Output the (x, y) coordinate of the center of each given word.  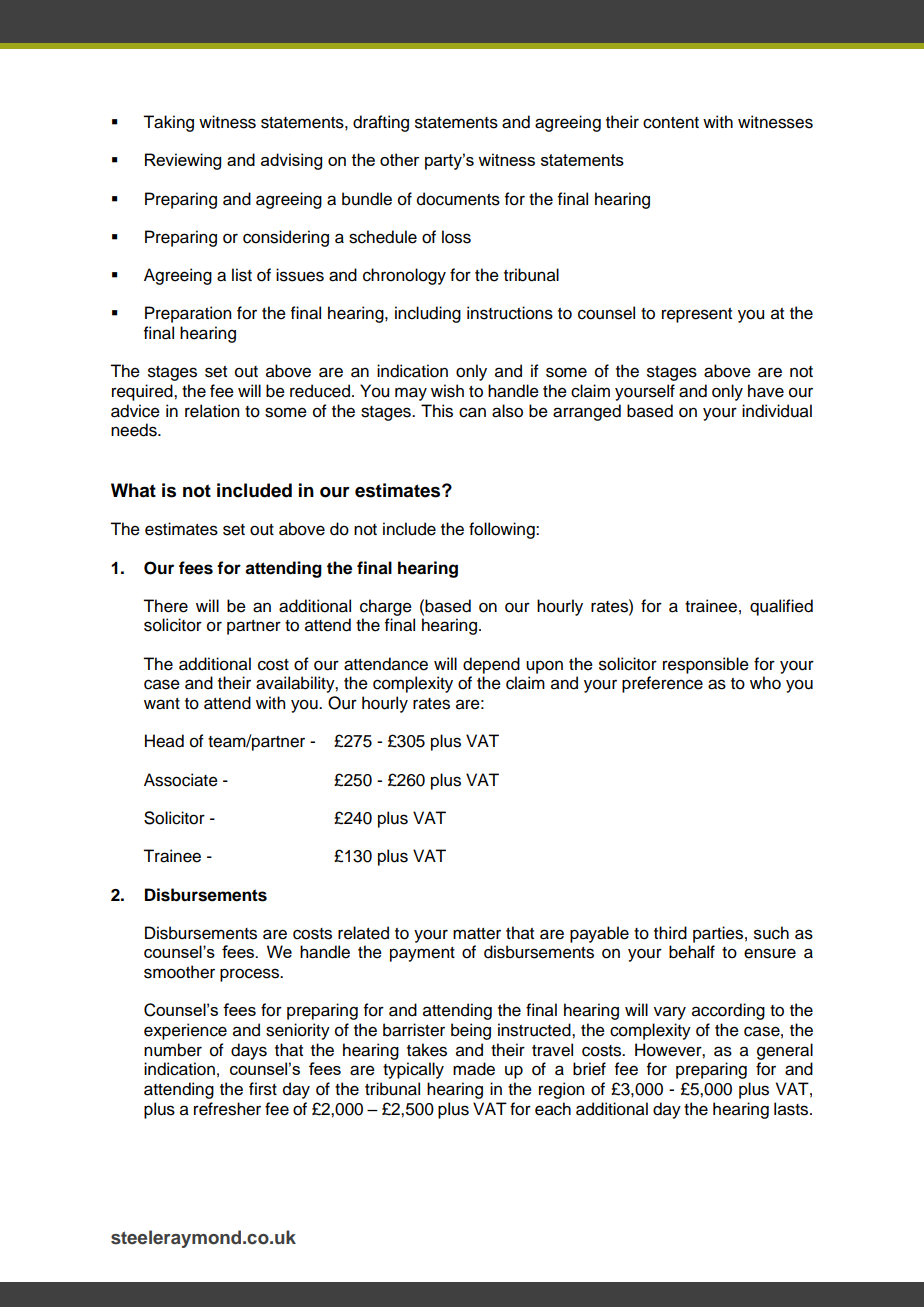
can (472, 412)
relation (212, 411)
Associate (181, 780)
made (474, 1069)
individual (777, 411)
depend (491, 665)
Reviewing (183, 161)
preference (662, 684)
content (671, 123)
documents (458, 199)
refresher (227, 1109)
